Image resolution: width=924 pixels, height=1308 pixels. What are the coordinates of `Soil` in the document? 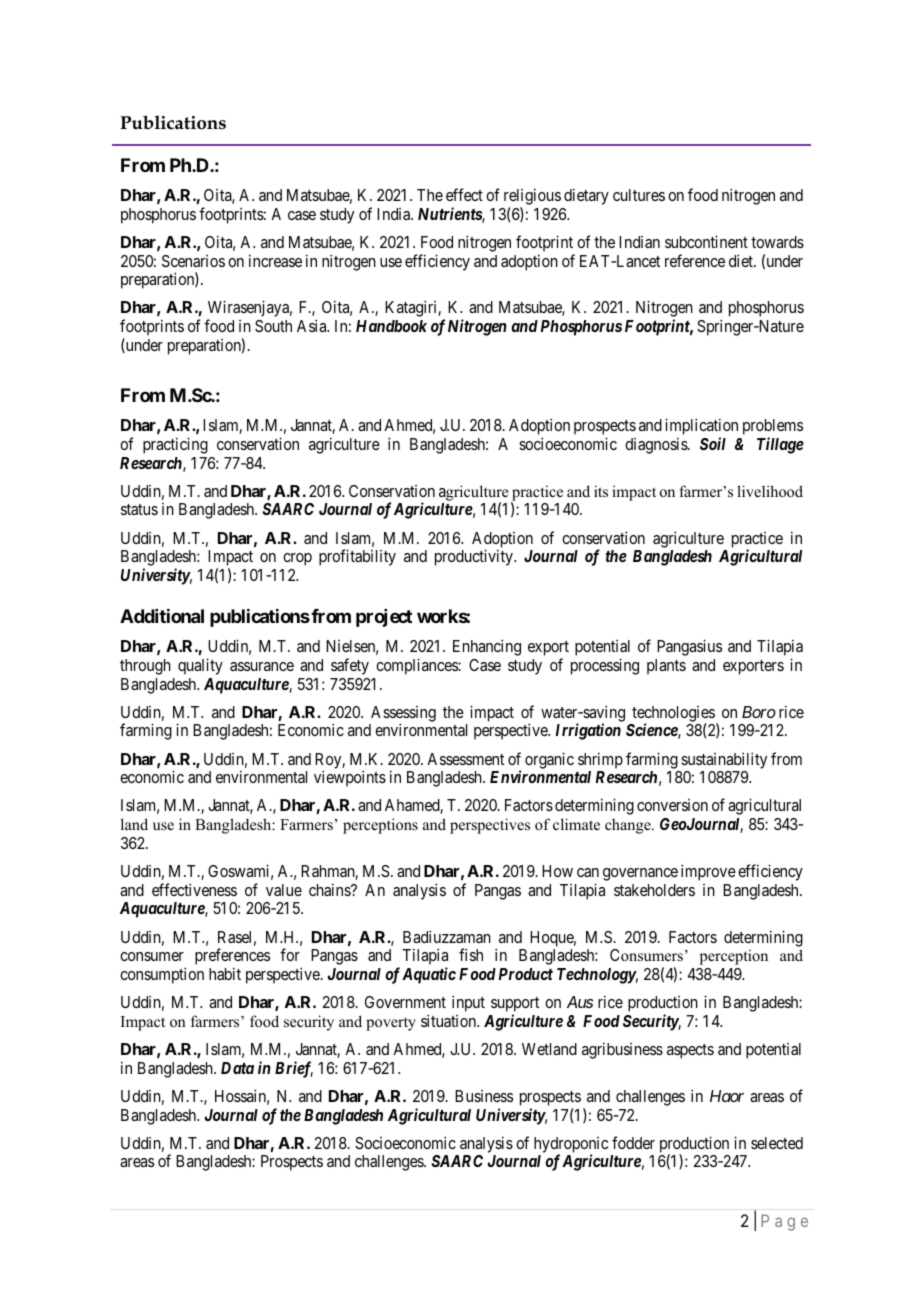 It's located at (713, 443).
